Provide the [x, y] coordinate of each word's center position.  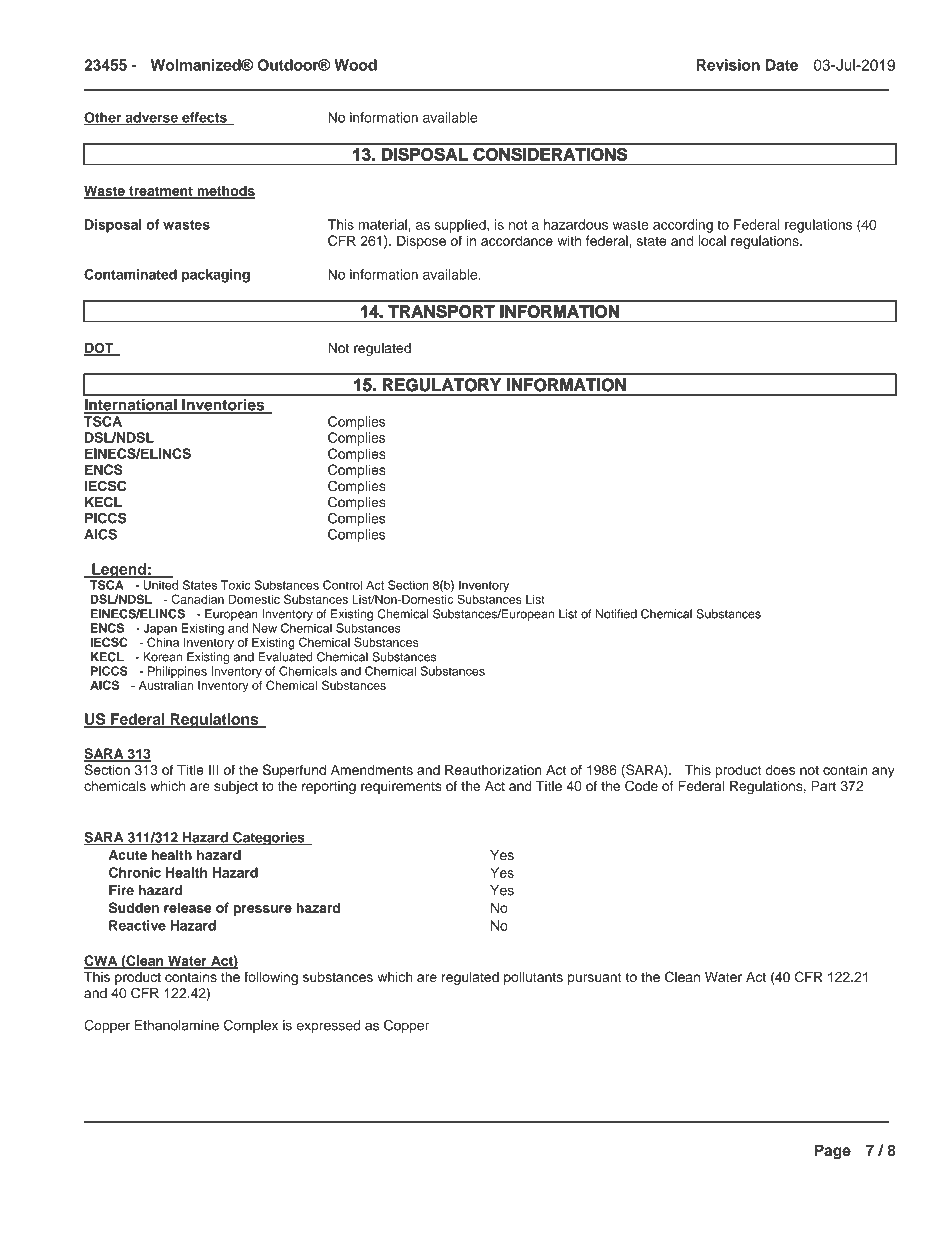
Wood [355, 65]
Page [833, 1152]
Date [782, 65]
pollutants [533, 978]
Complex [251, 1026]
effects [204, 118]
